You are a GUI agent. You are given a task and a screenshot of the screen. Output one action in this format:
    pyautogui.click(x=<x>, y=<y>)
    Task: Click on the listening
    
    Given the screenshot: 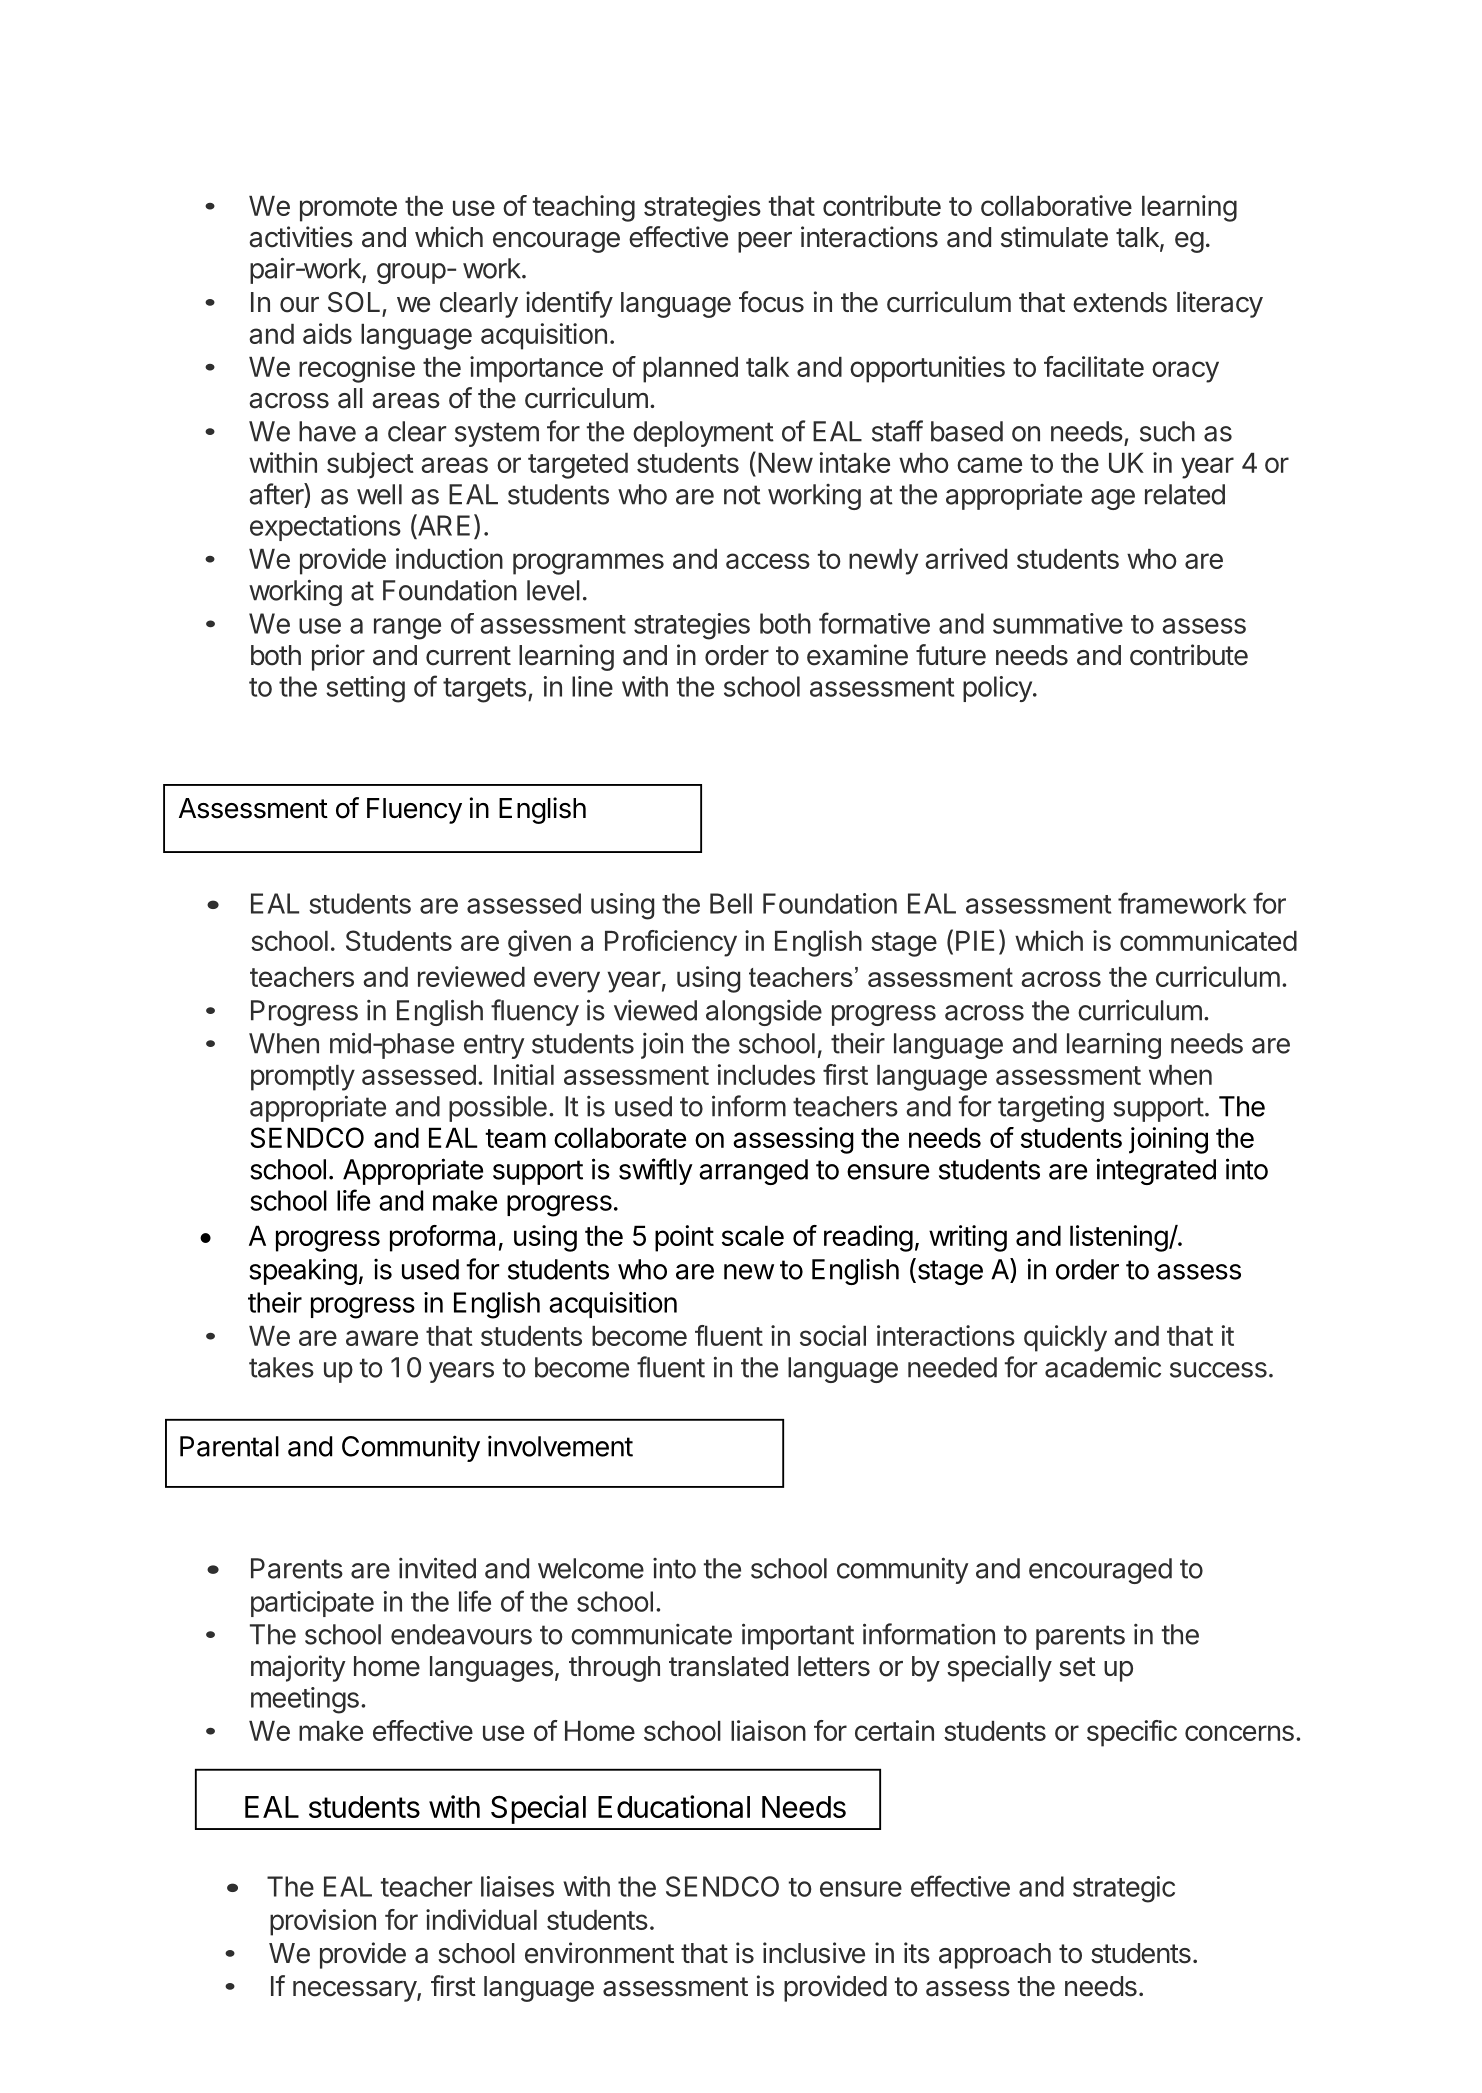 What is the action you would take?
    pyautogui.click(x=1119, y=1238)
